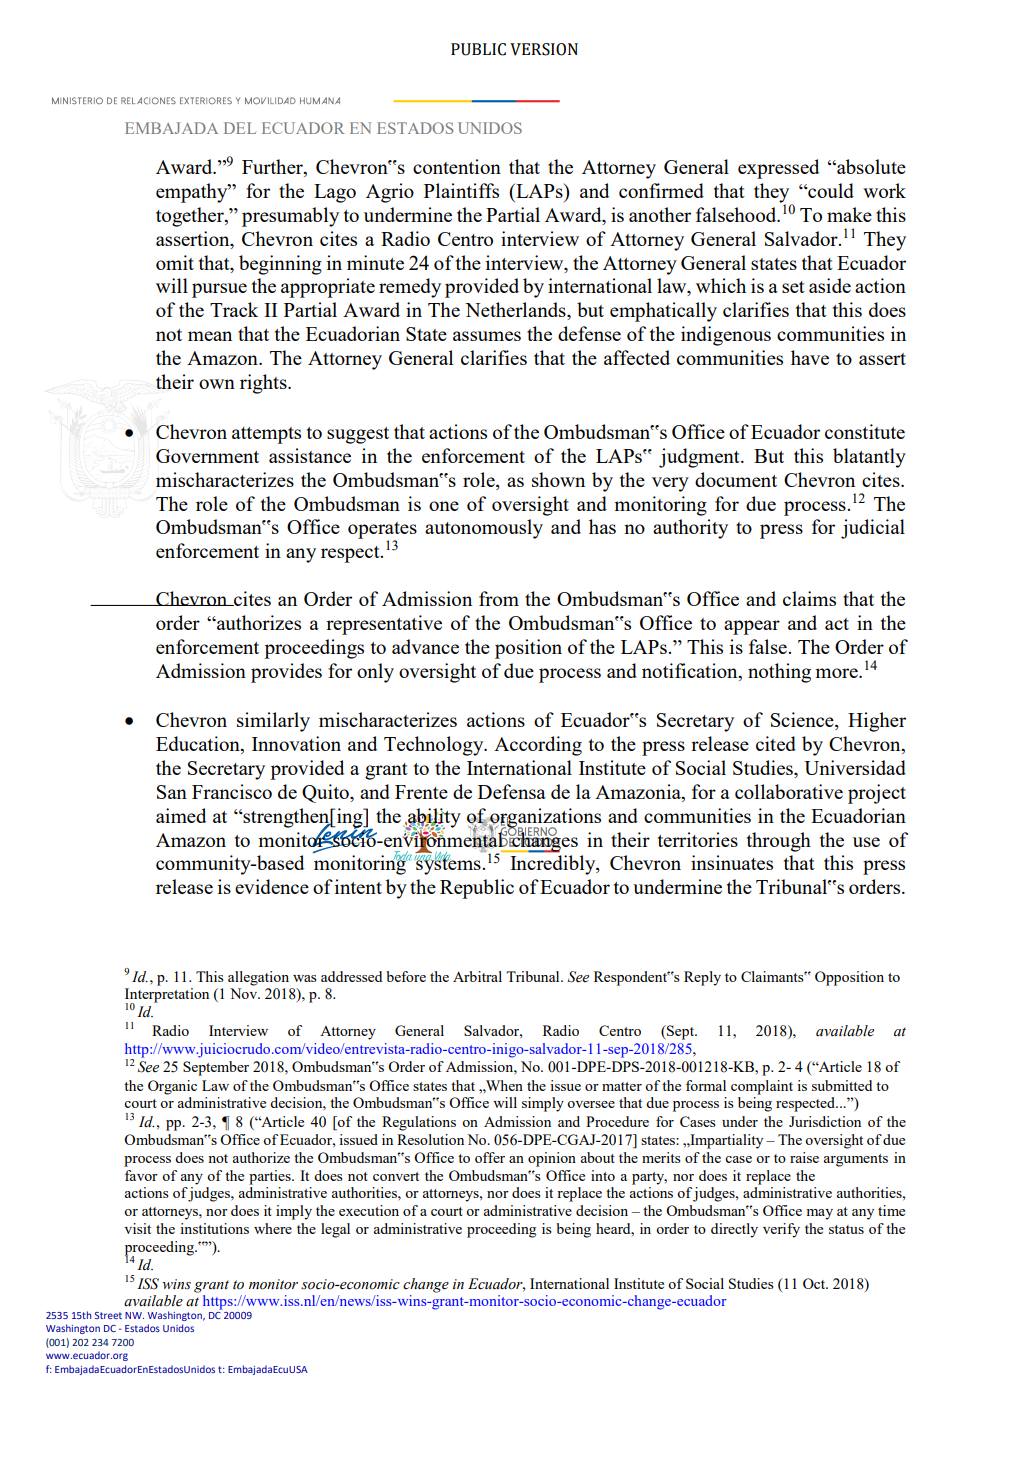 The width and height of the screenshot is (1030, 1459). I want to click on According, so click(538, 746).
